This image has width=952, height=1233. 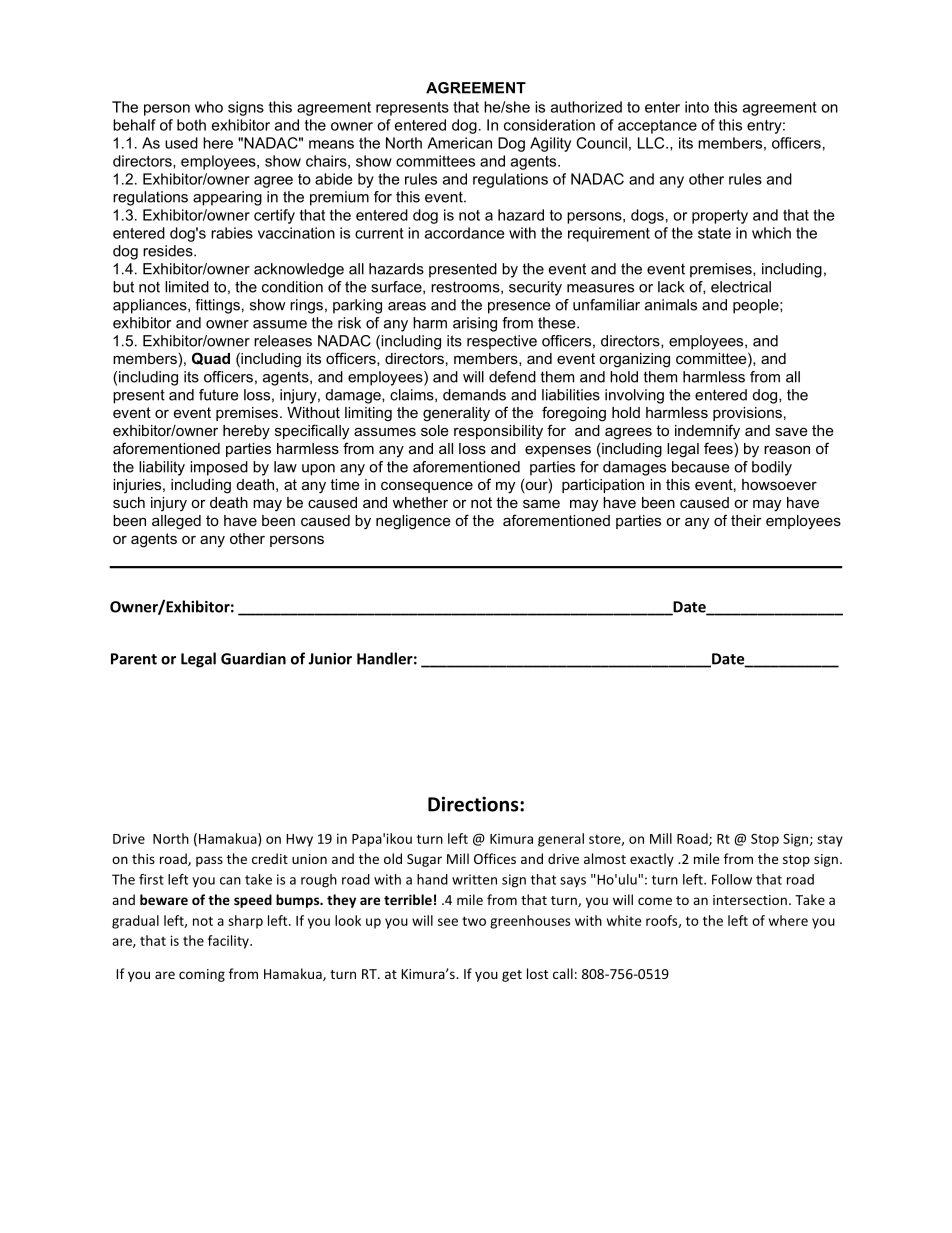 I want to click on two, so click(x=474, y=921).
